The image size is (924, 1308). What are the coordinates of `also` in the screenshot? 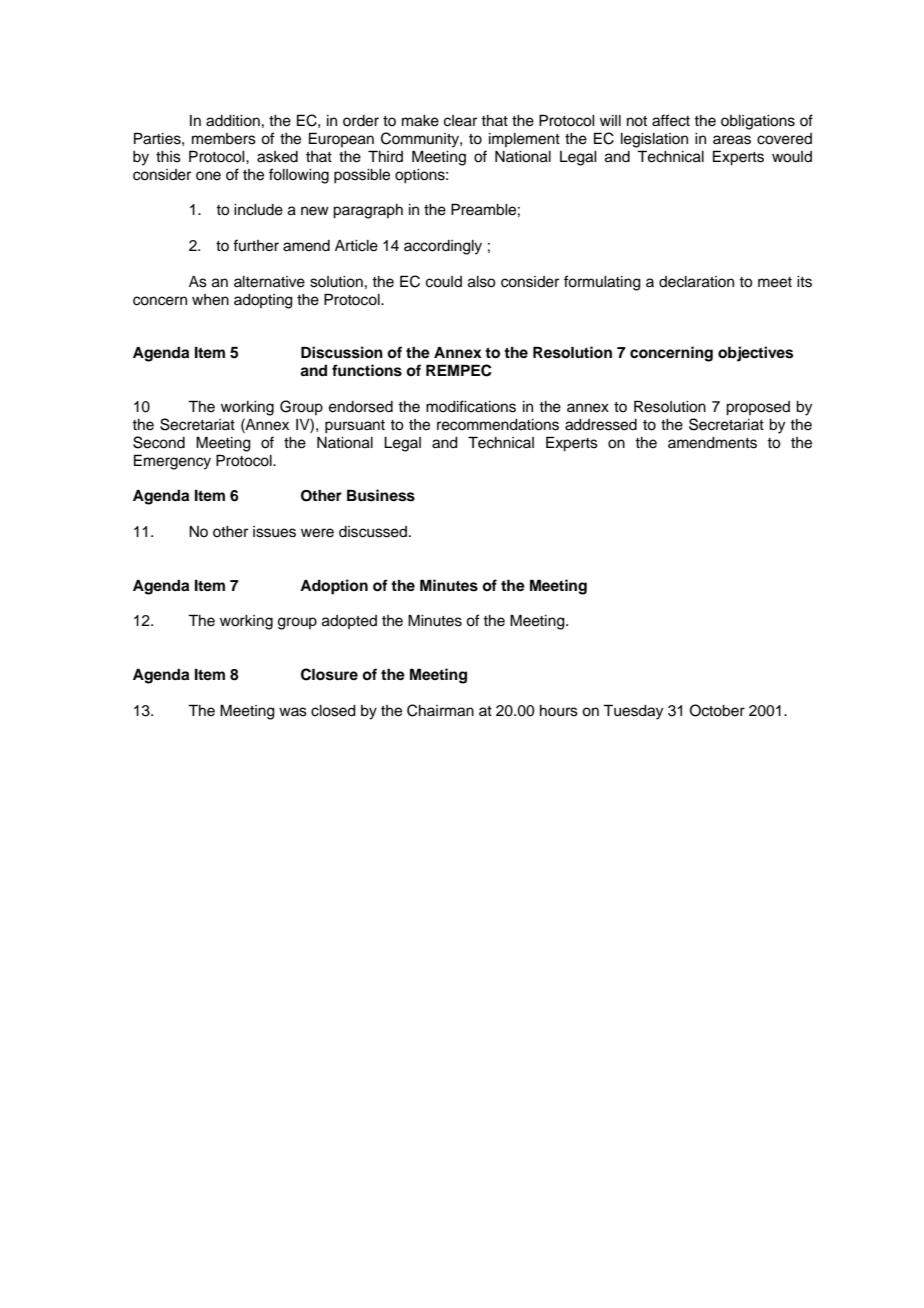 It's located at (482, 282).
